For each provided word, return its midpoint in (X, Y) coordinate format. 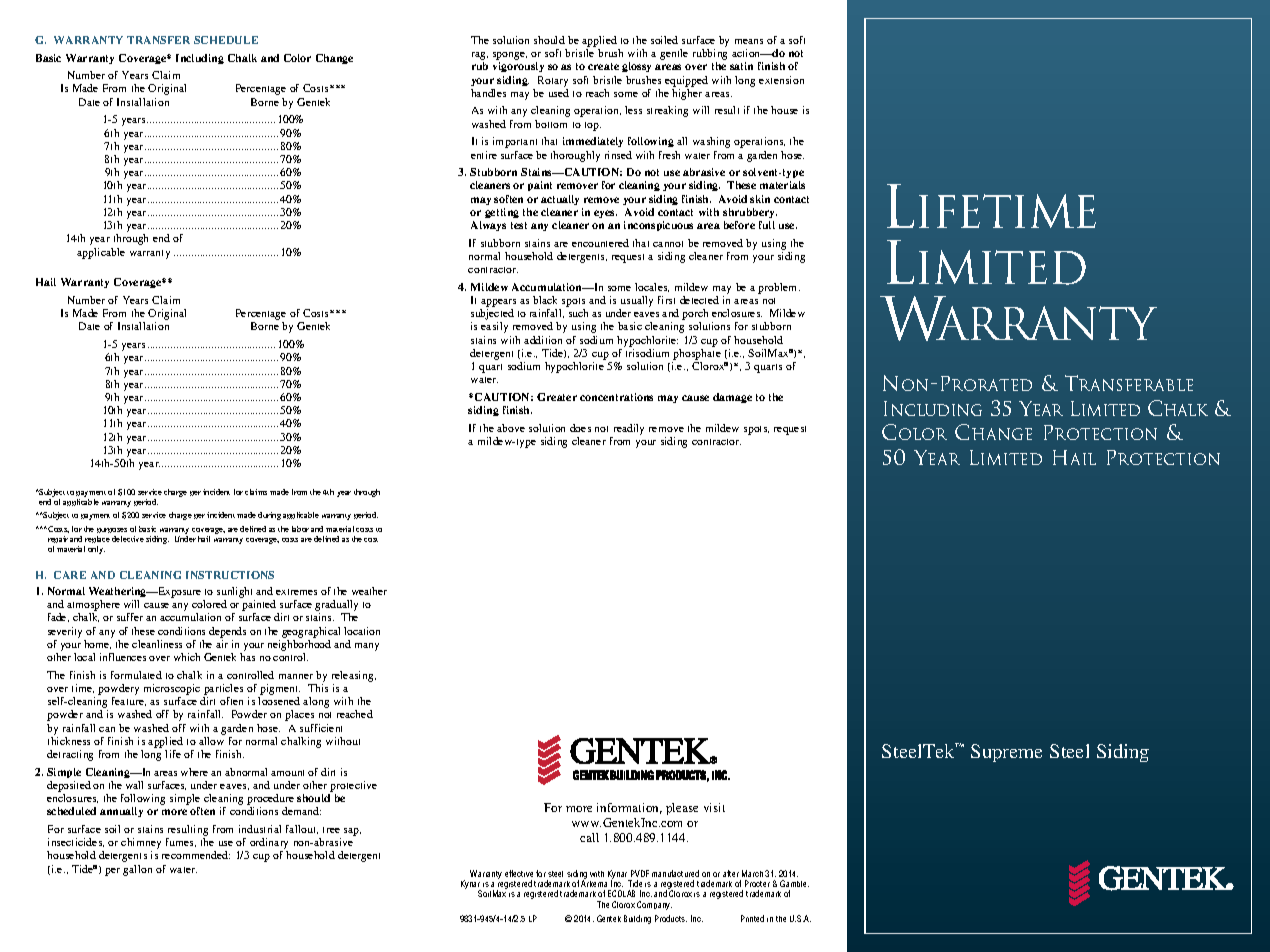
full (767, 225)
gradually (336, 607)
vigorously (518, 67)
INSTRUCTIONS (230, 575)
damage (732, 398)
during (269, 516)
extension (781, 80)
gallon (137, 870)
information (629, 808)
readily (629, 429)
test (519, 225)
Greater (557, 397)
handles (488, 93)
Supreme (1006, 753)
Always (488, 226)
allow (211, 741)
